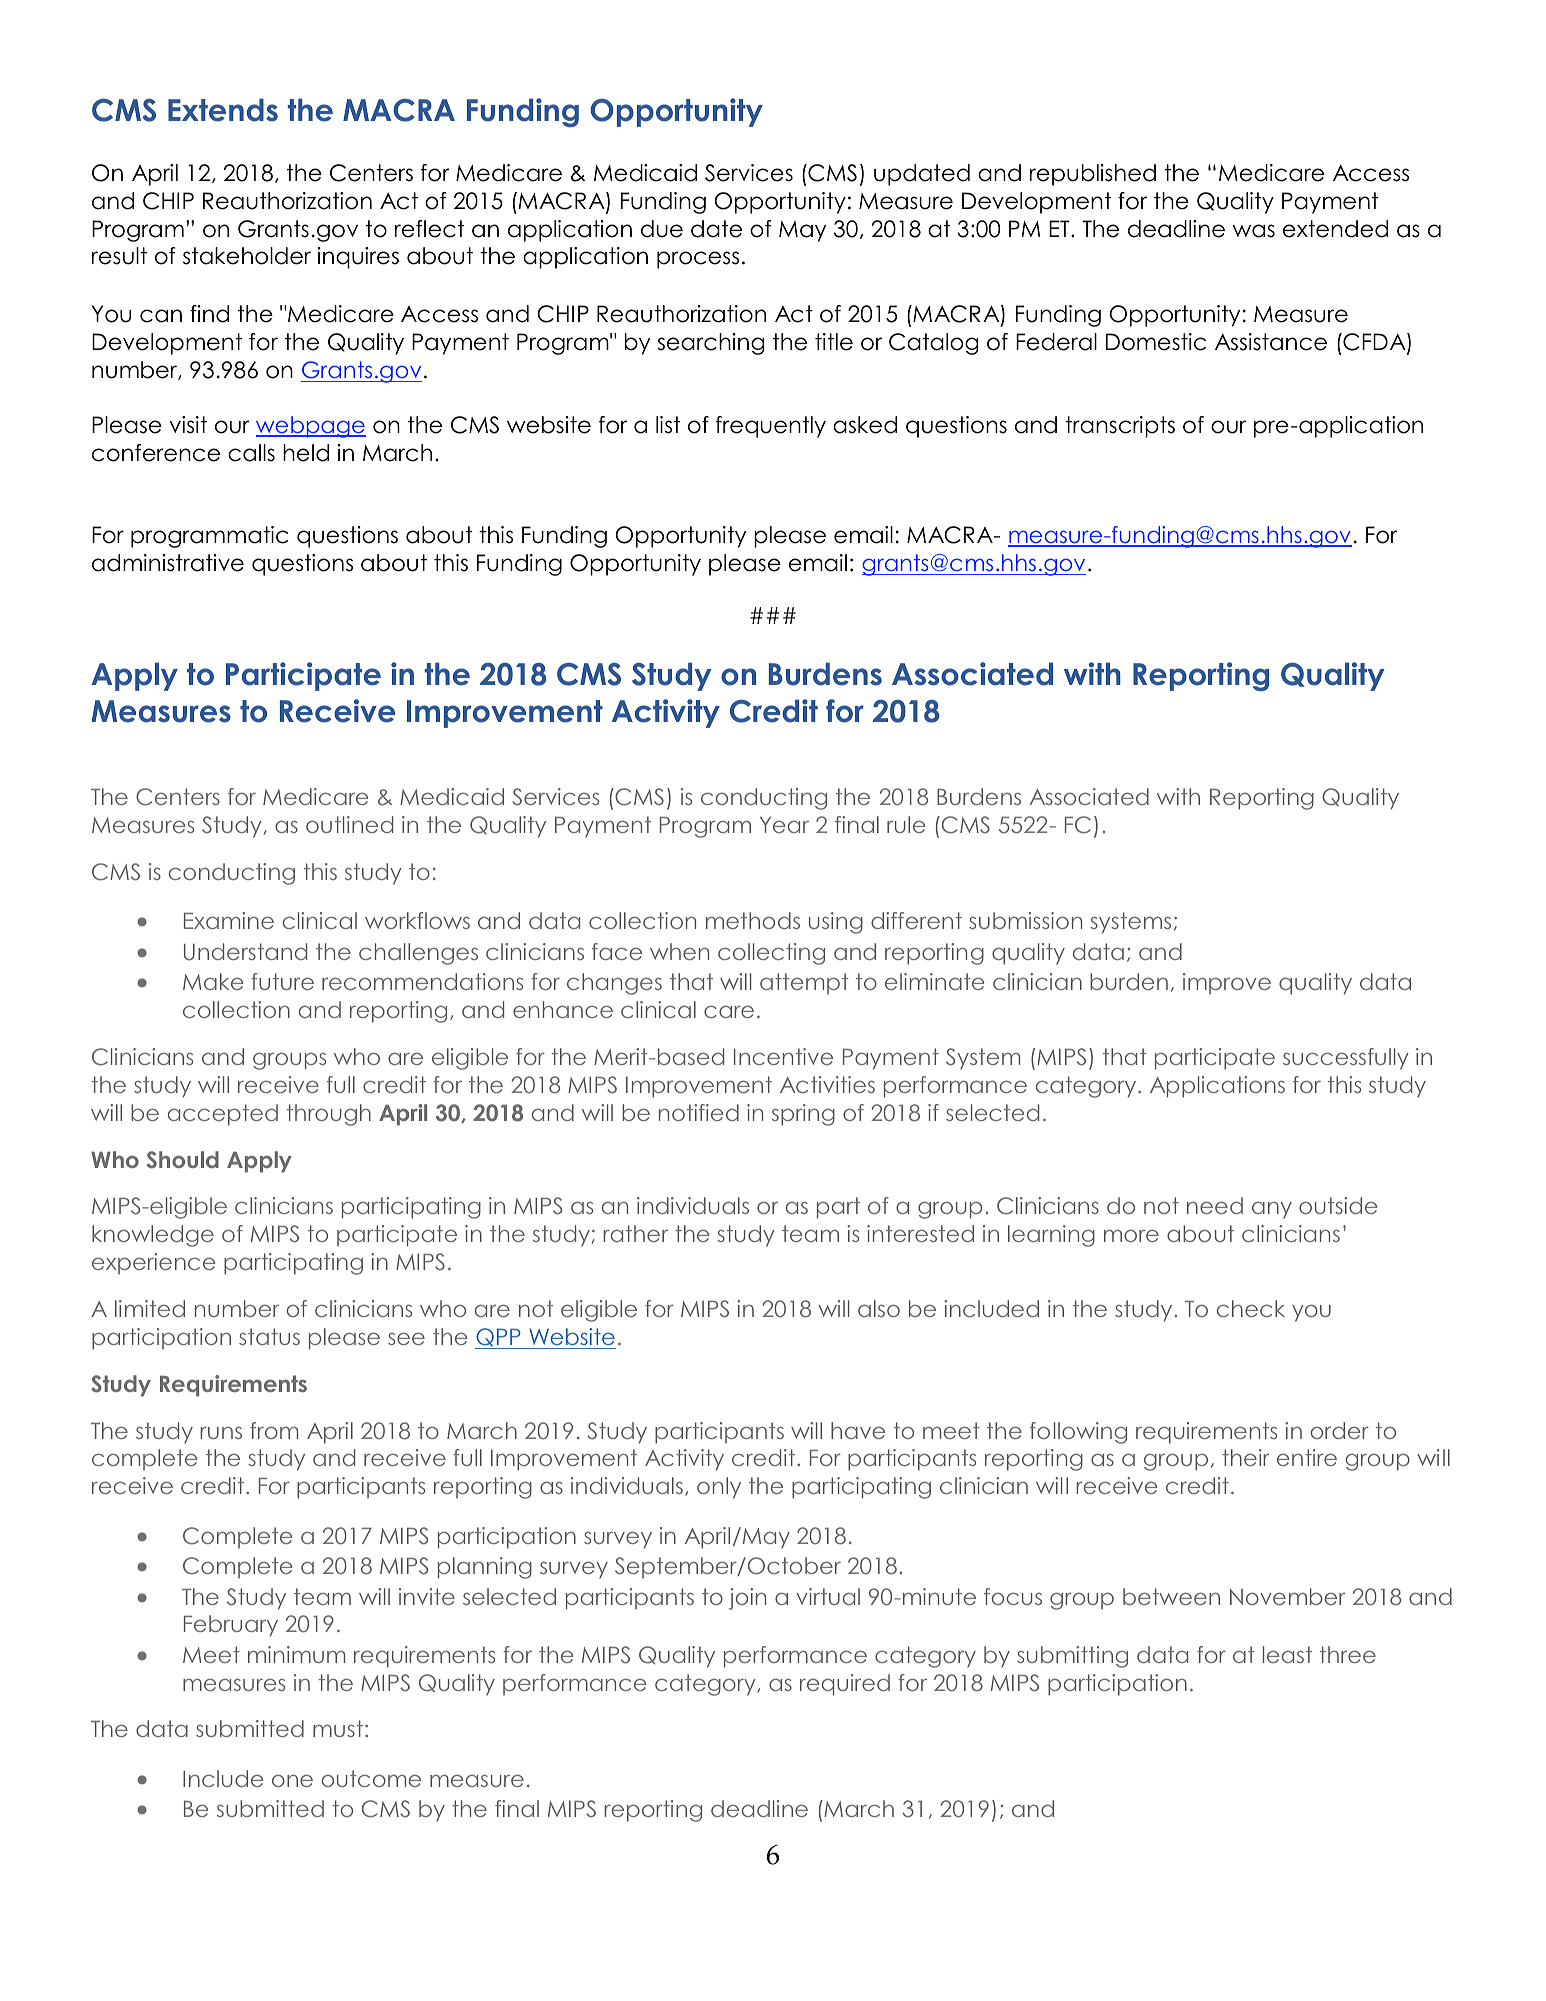 The height and width of the image is (2001, 1546). Describe the element at coordinates (1025, 920) in the image. I see `submission` at that location.
